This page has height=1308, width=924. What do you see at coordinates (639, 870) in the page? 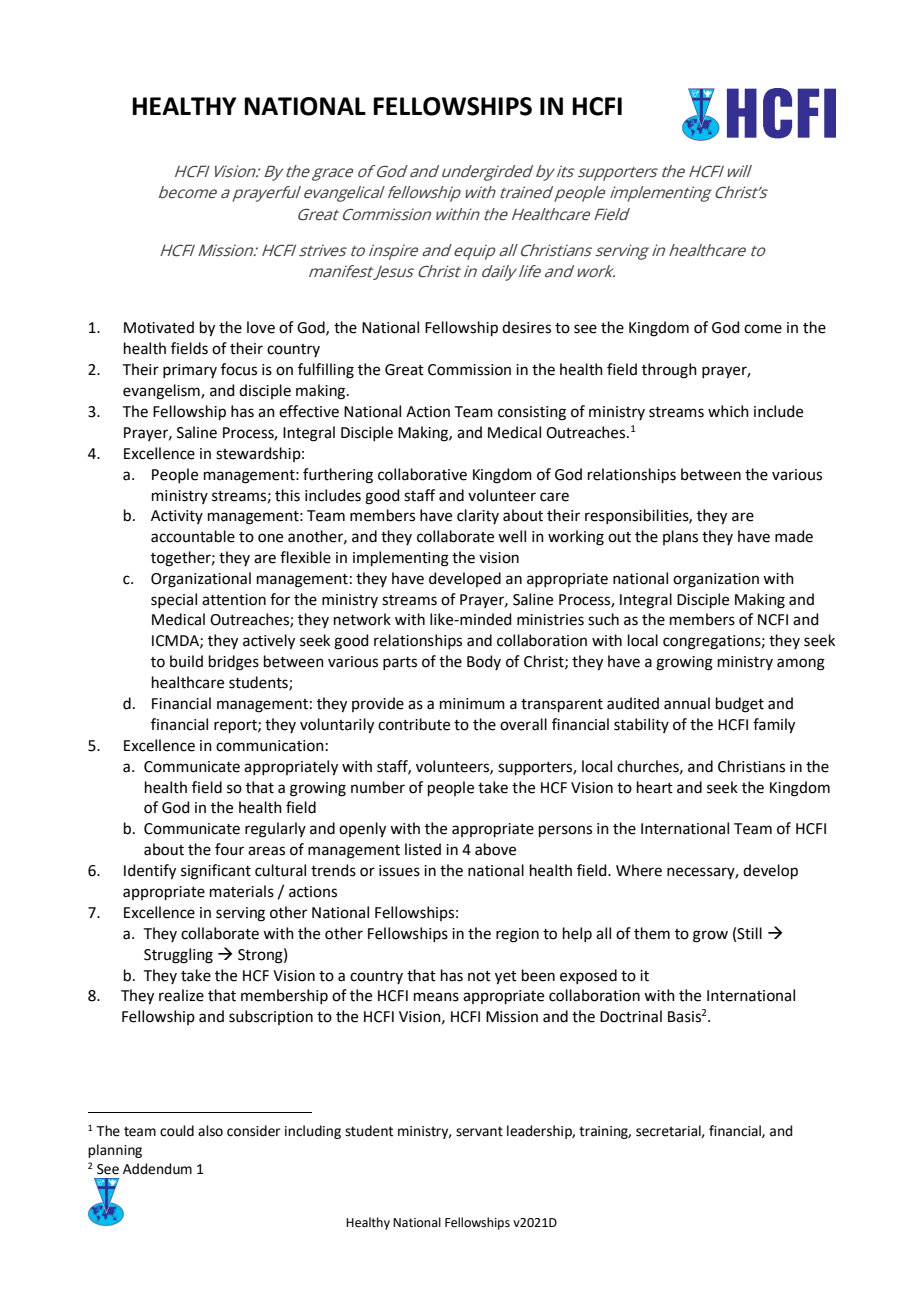
I see `Where` at bounding box center [639, 870].
